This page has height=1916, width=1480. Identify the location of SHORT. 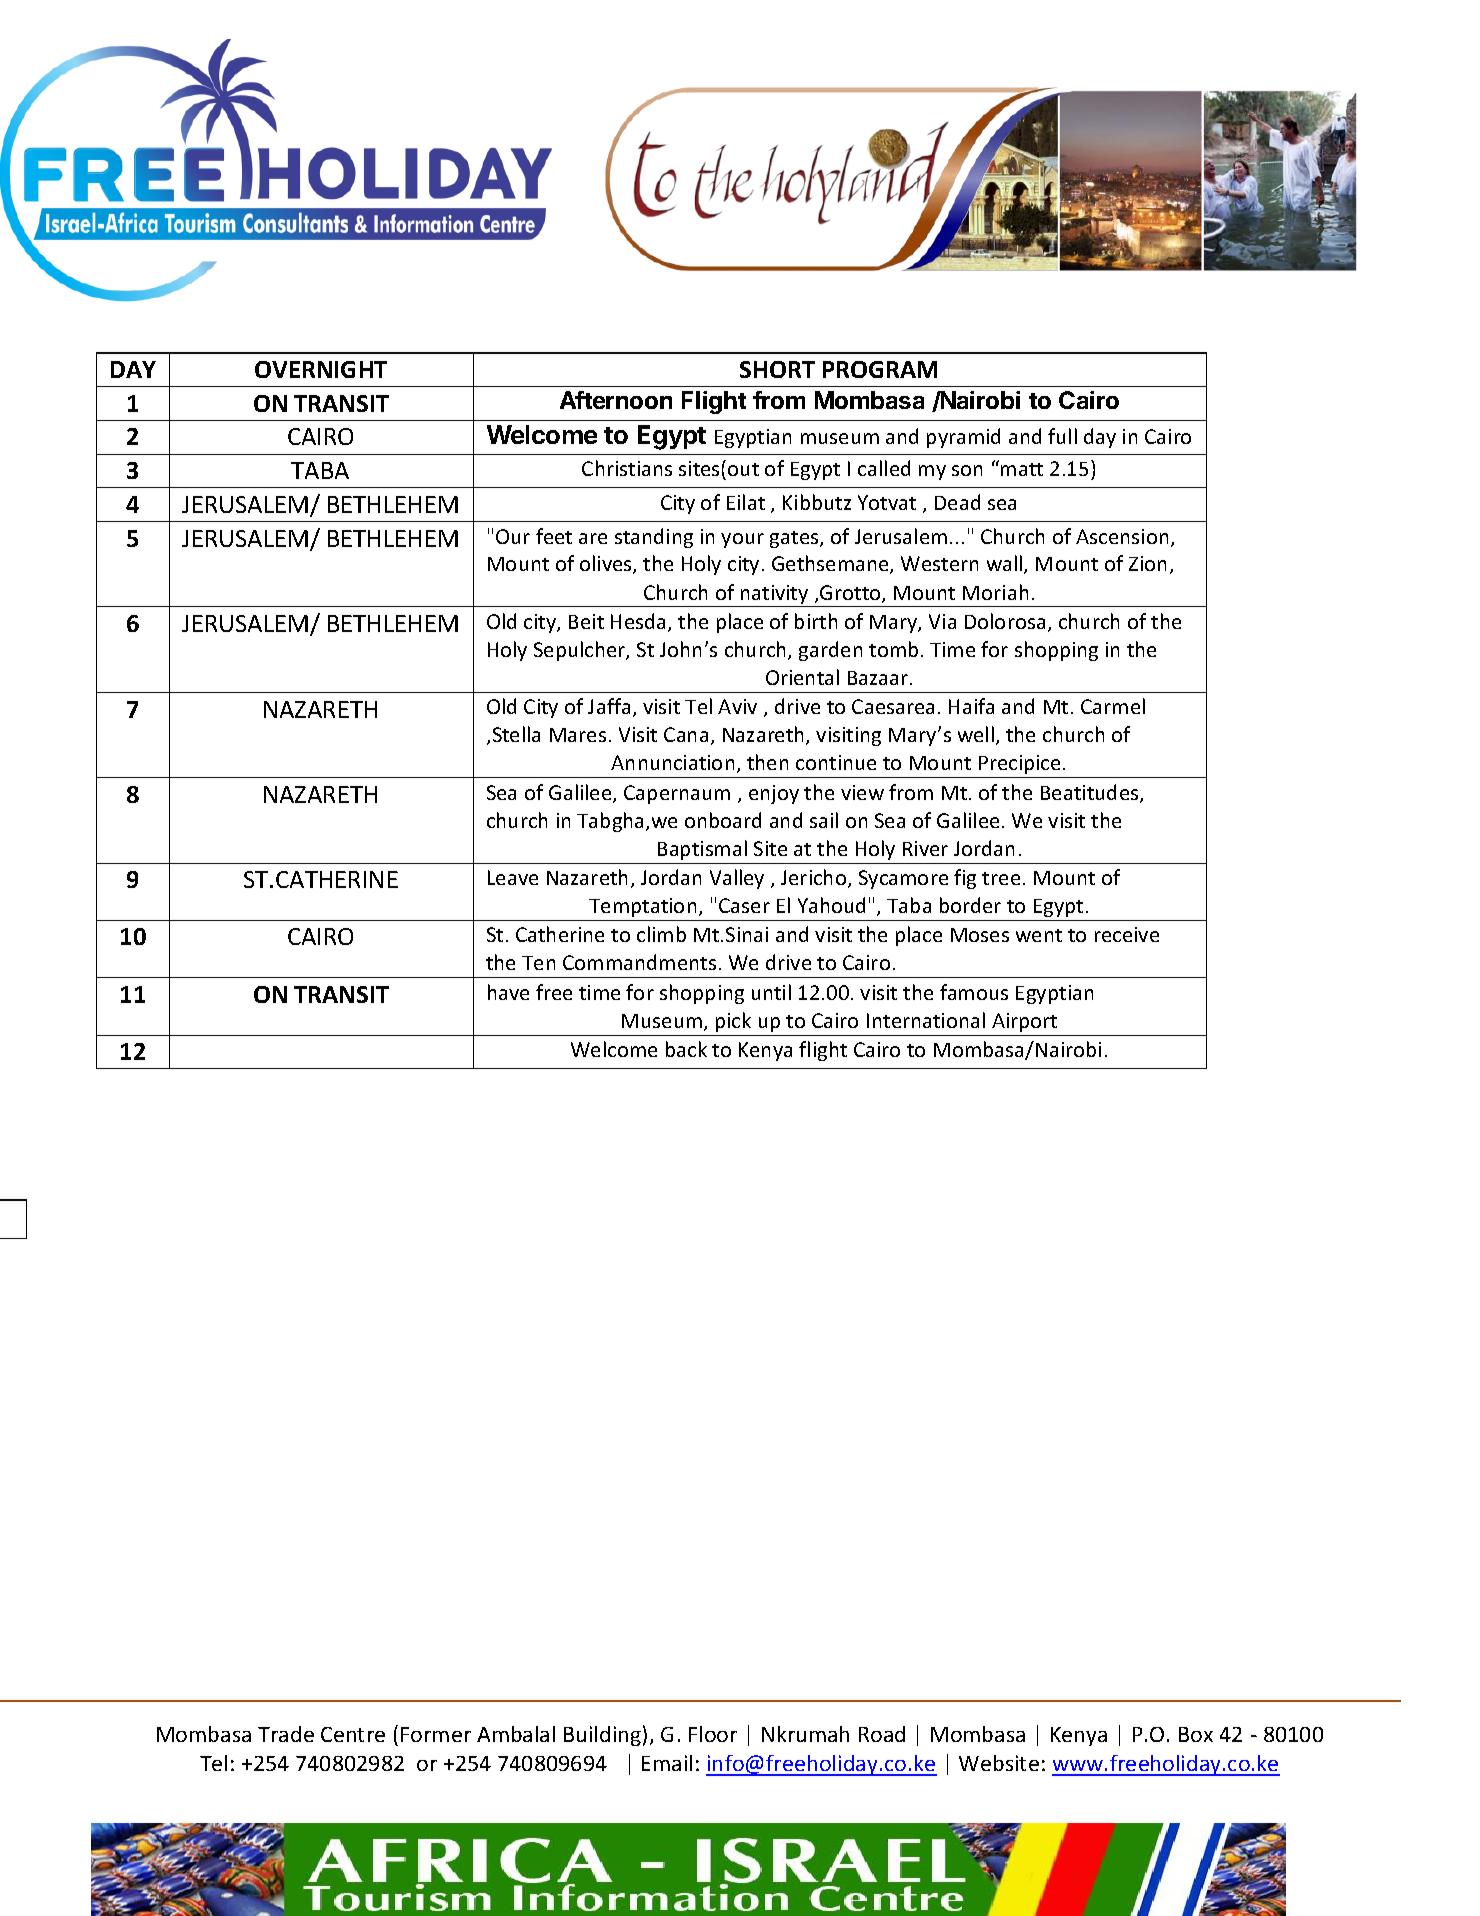
(777, 369).
